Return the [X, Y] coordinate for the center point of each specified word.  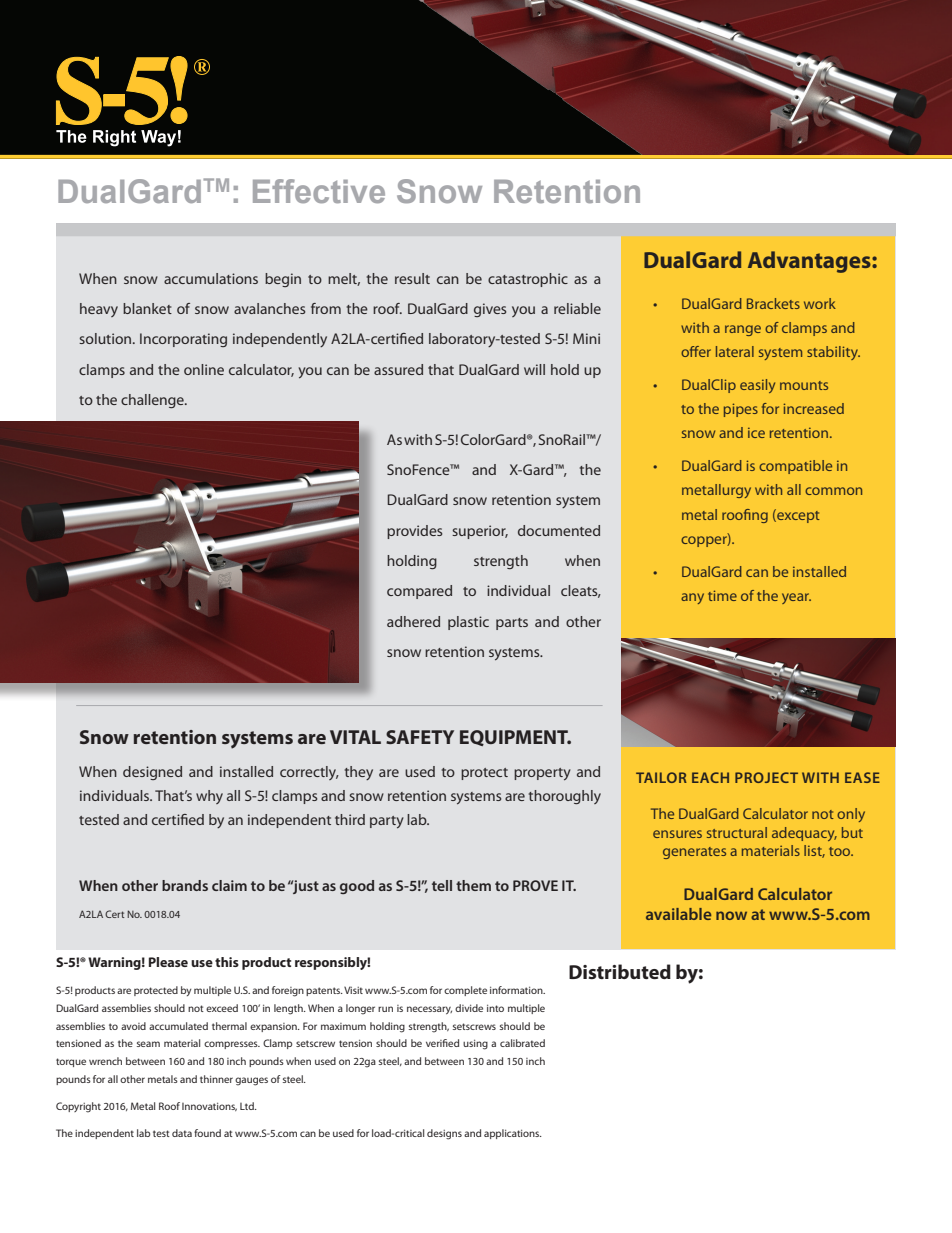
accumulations [211, 278]
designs [444, 1134]
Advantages [810, 262]
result [412, 278]
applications [513, 1134]
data [182, 1133]
